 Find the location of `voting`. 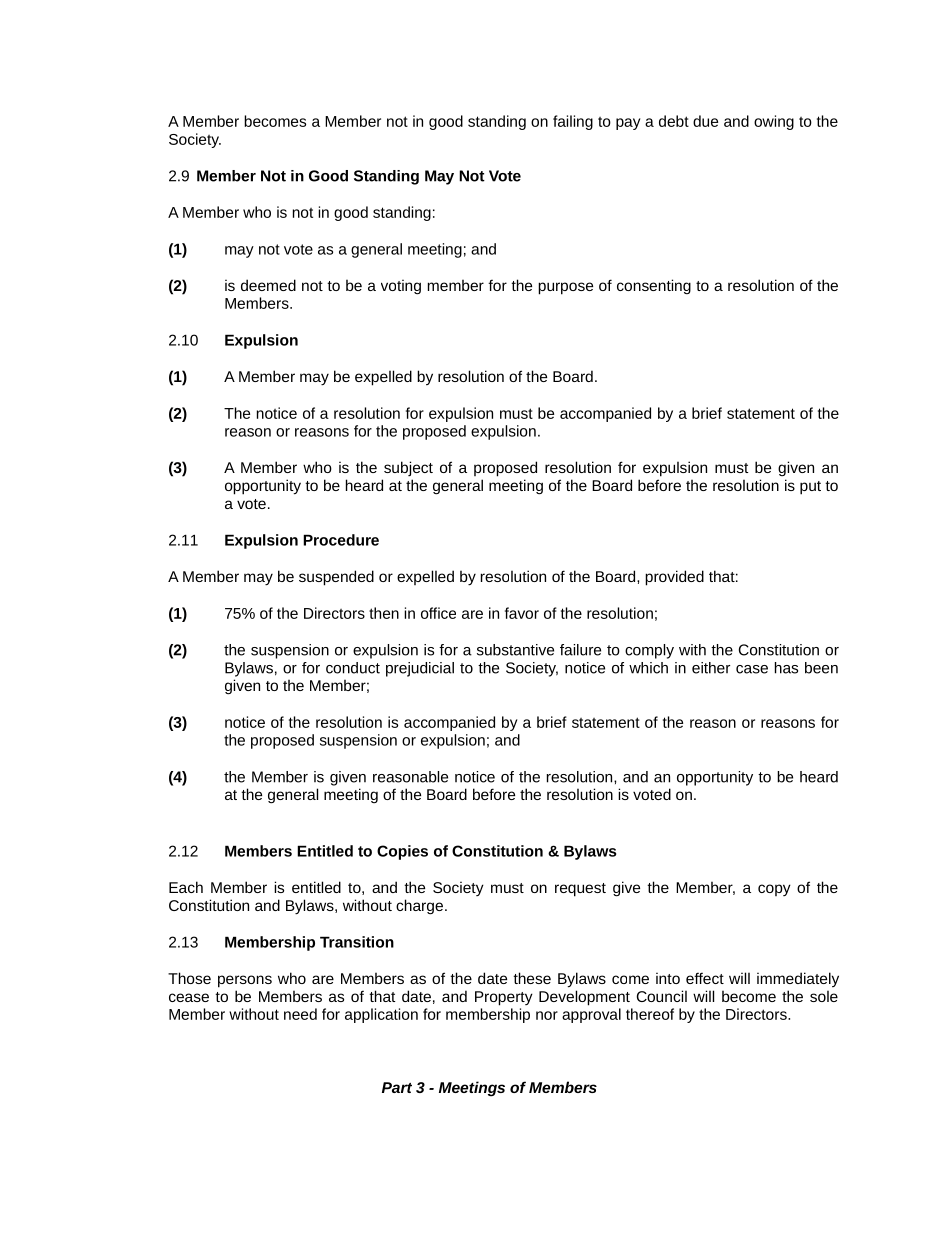

voting is located at coordinates (401, 287).
